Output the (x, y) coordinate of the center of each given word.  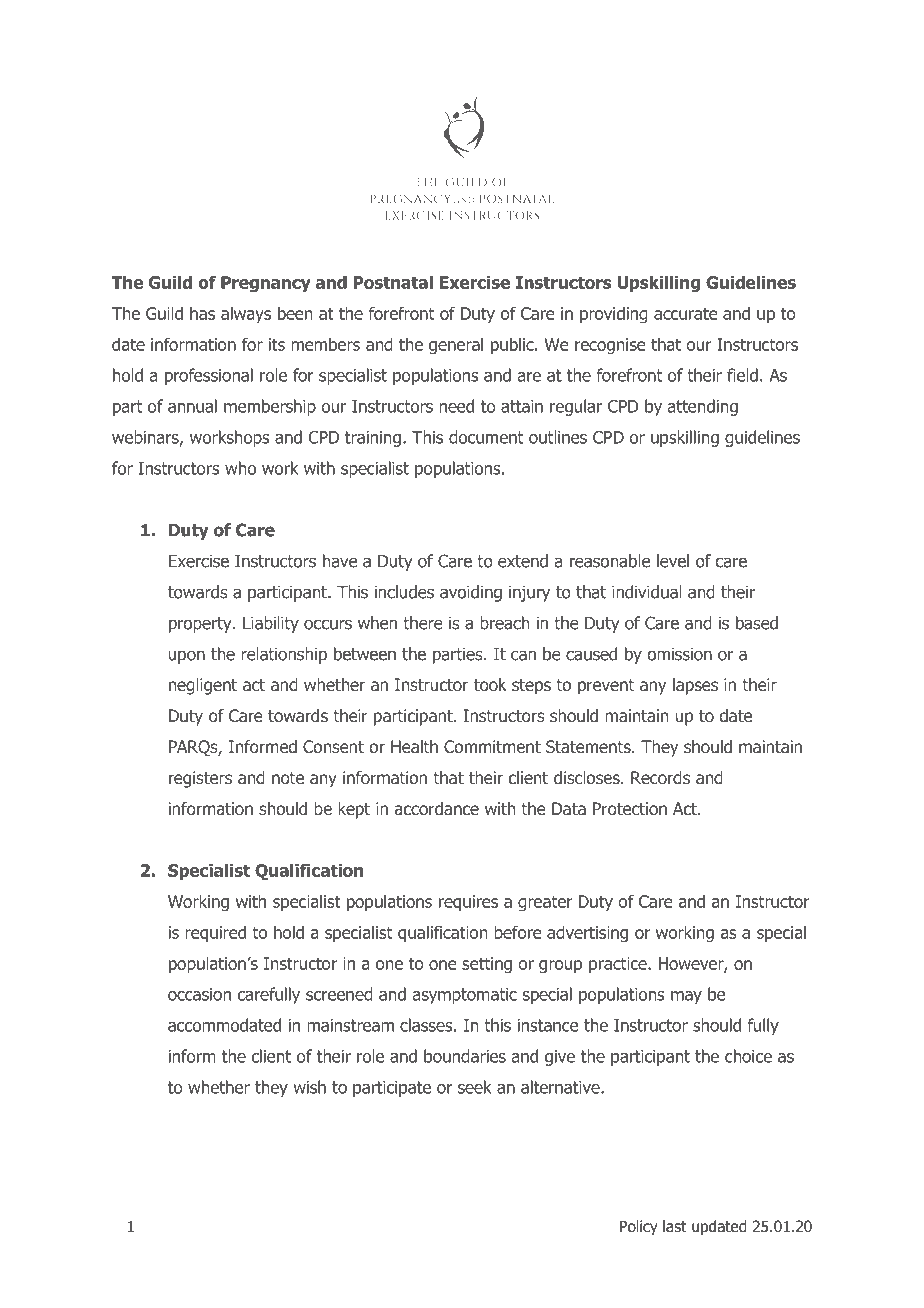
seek (475, 1087)
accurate (686, 313)
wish (309, 1087)
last (674, 1226)
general (456, 346)
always (246, 314)
